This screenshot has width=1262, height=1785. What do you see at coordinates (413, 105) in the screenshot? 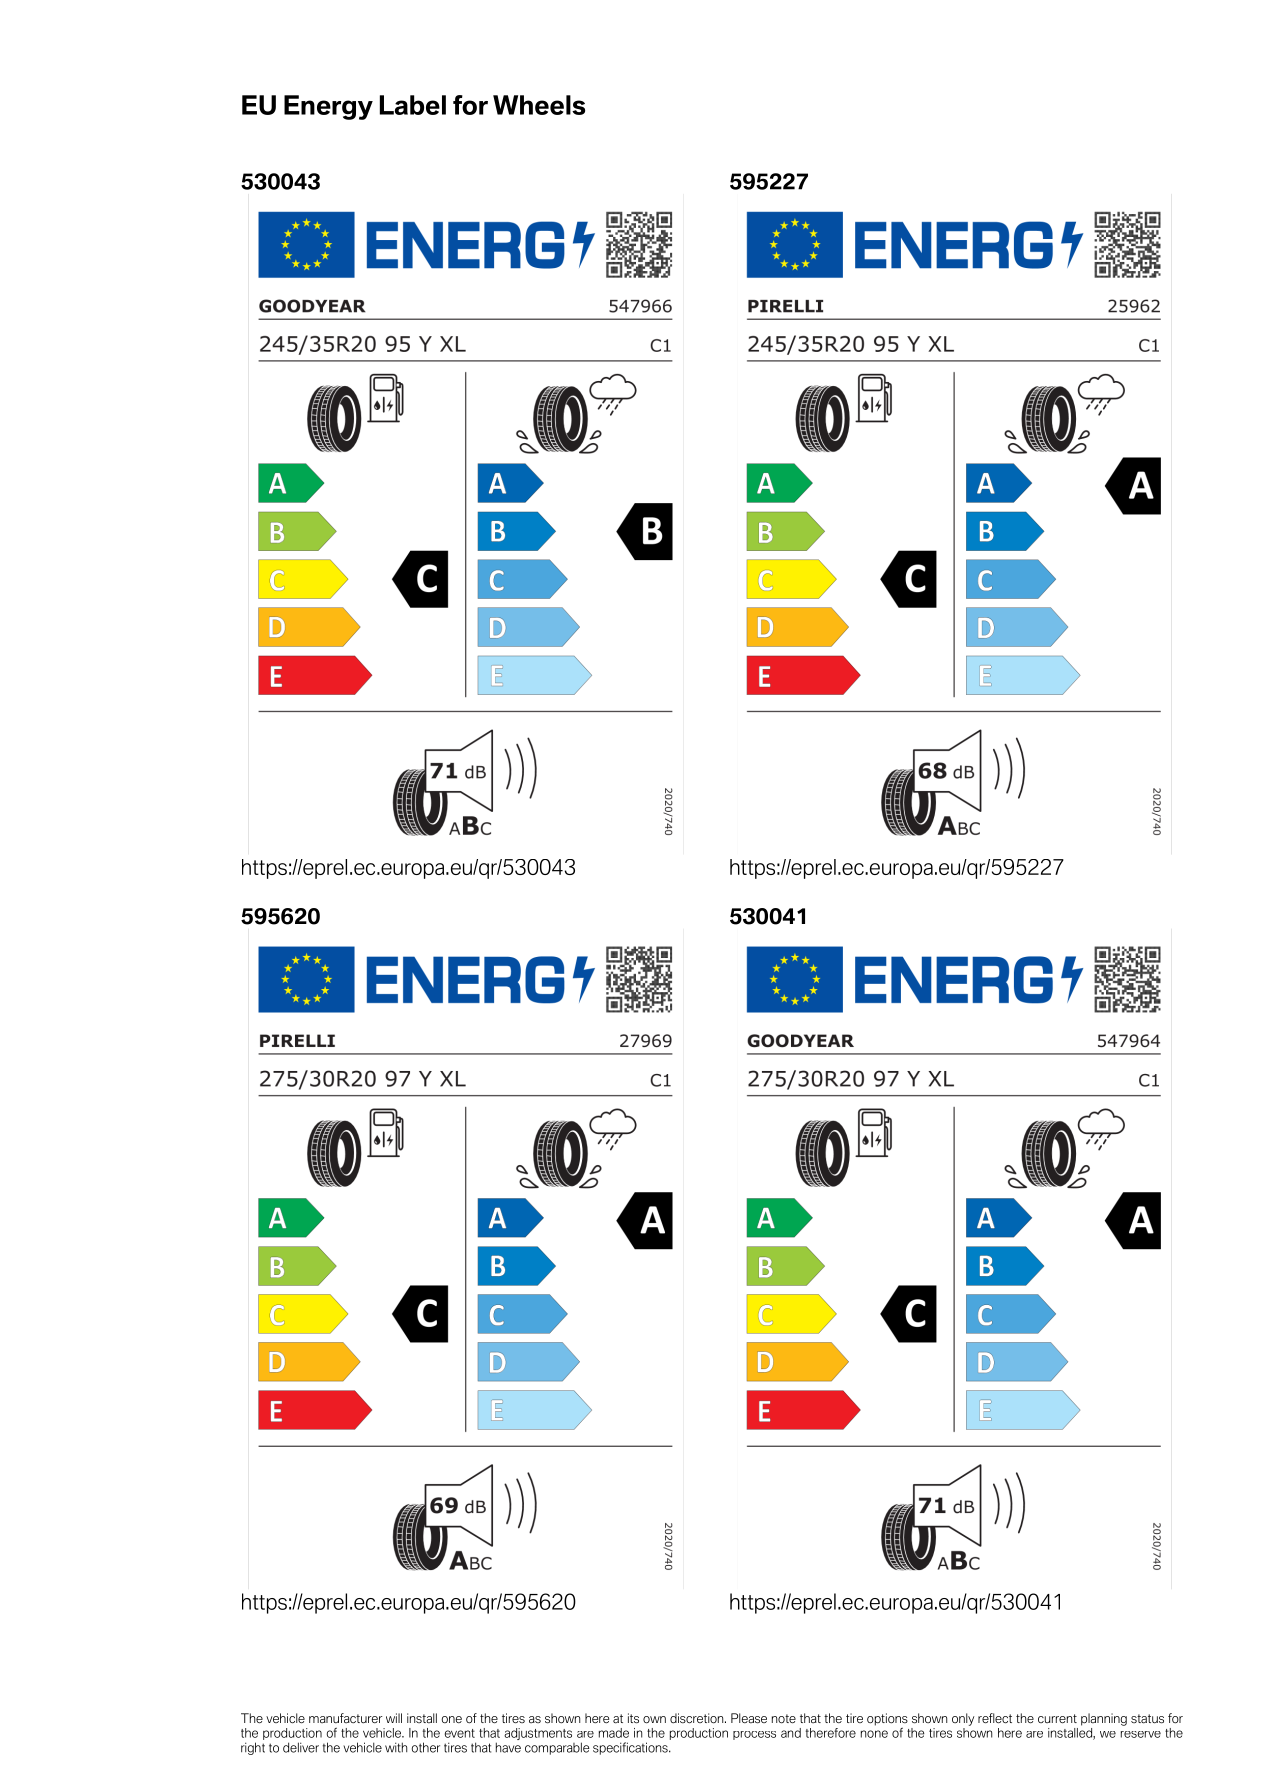
I see `Label` at bounding box center [413, 105].
